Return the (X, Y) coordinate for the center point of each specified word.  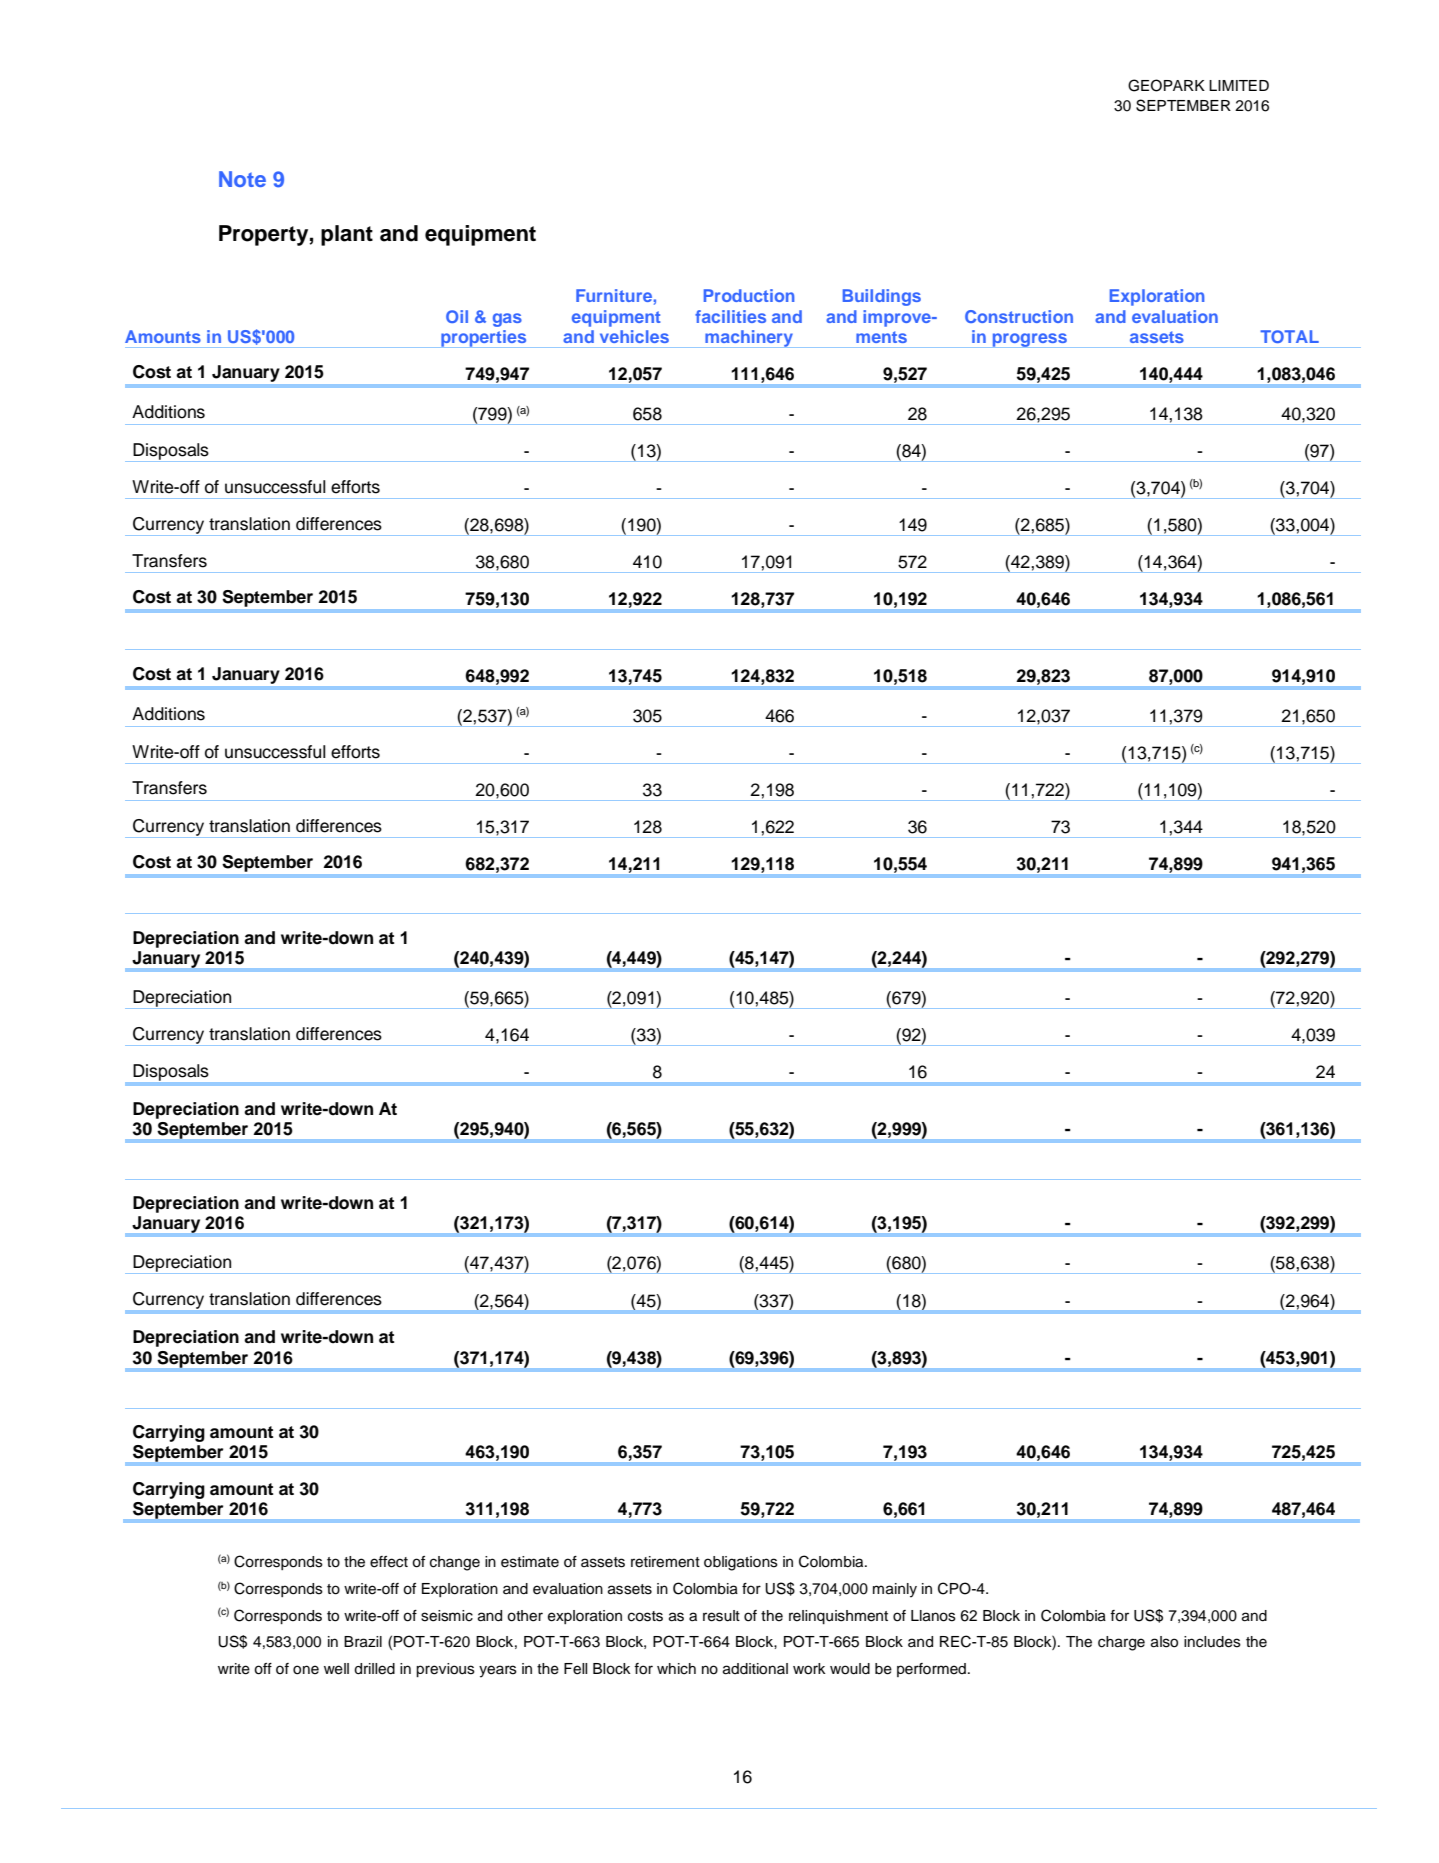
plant (347, 235)
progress (1029, 340)
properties (484, 339)
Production (749, 295)
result (721, 1616)
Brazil (363, 1642)
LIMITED (1239, 85)
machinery (749, 339)
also (1164, 1642)
